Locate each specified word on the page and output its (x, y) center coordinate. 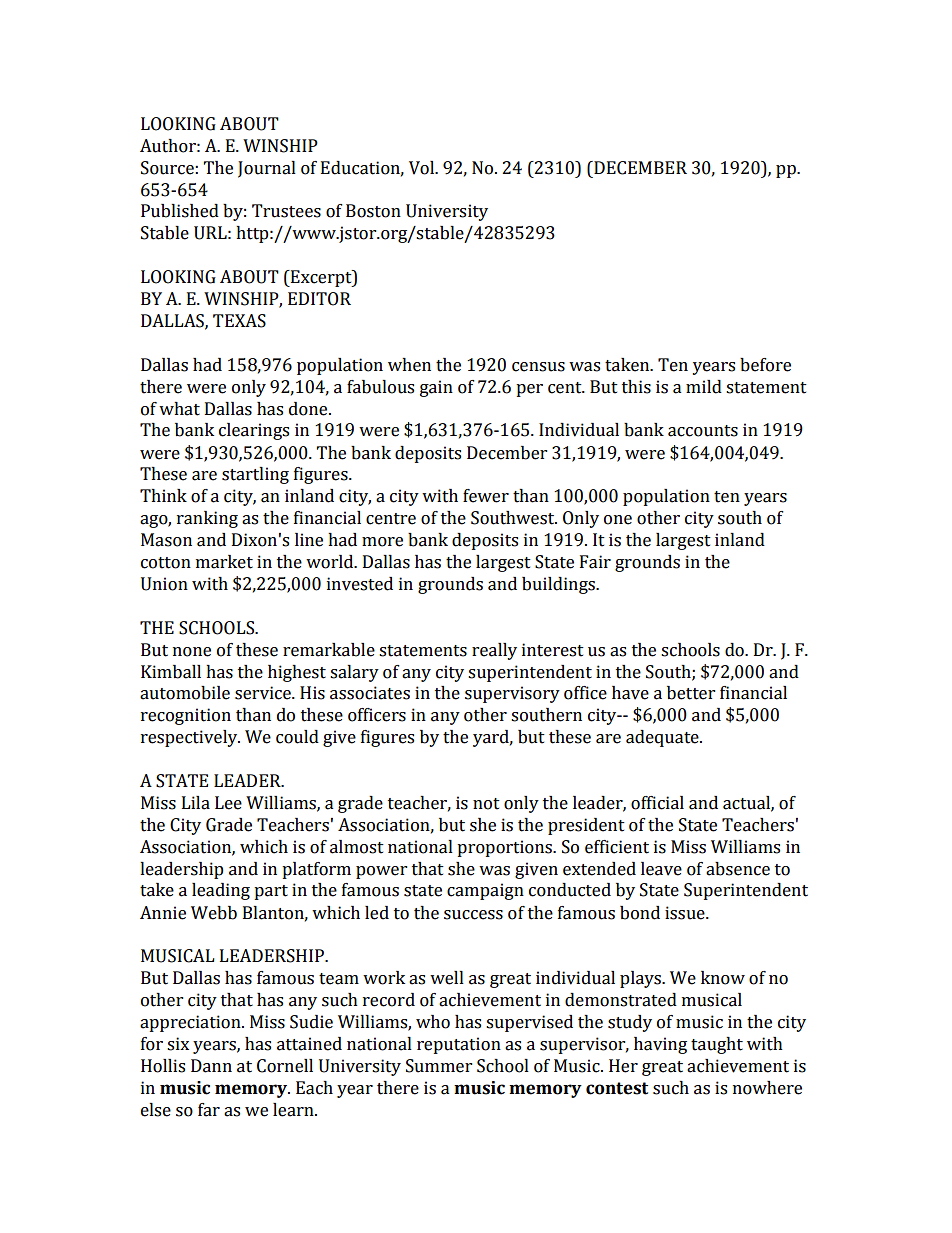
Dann (211, 1066)
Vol (423, 168)
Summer (439, 1066)
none (192, 652)
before (765, 365)
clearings (254, 431)
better (691, 693)
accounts (703, 431)
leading (221, 891)
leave (661, 869)
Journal (267, 169)
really (494, 651)
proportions (505, 848)
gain (436, 388)
